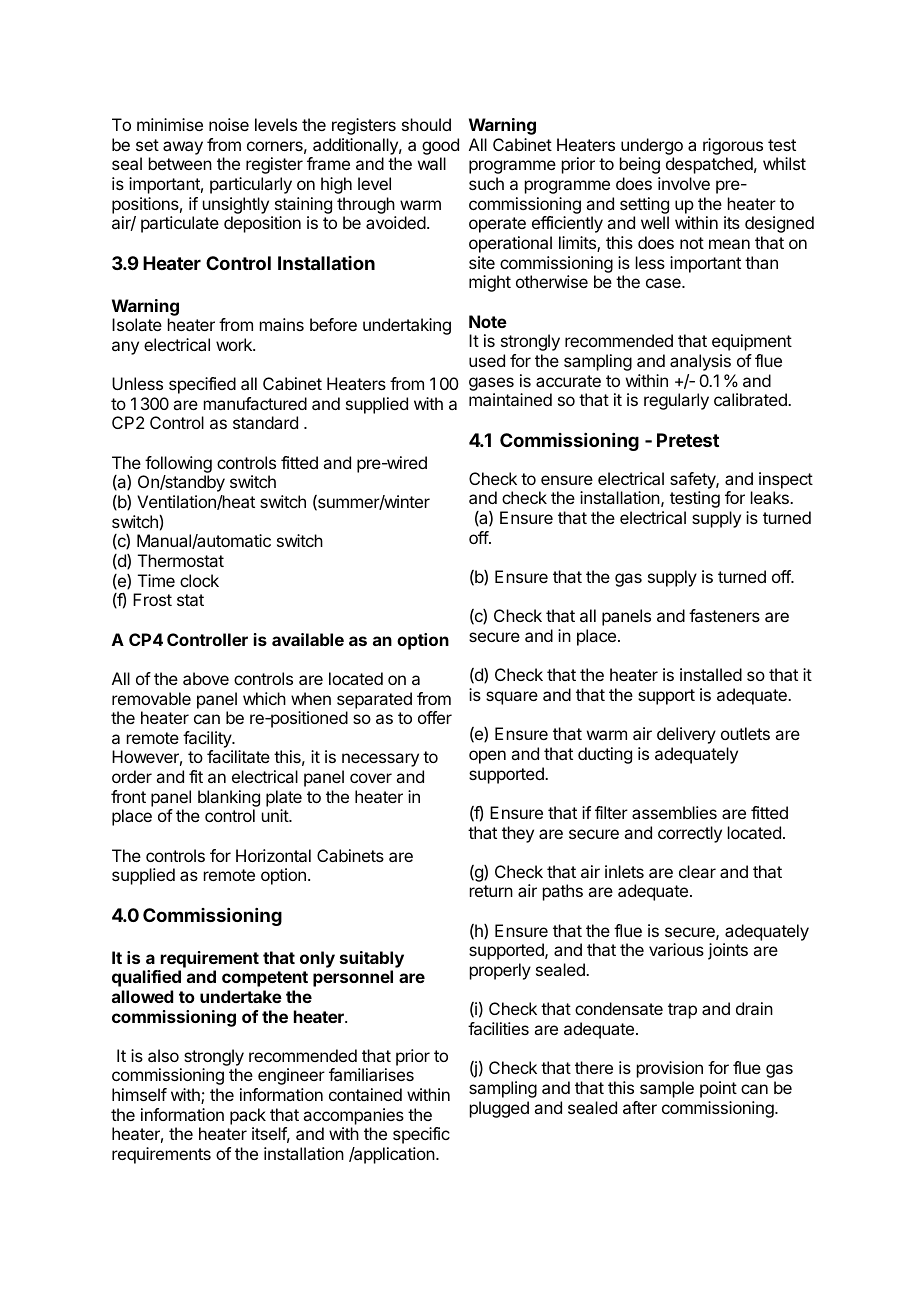  Describe the element at coordinates (510, 399) in the image. I see `maintained` at that location.
